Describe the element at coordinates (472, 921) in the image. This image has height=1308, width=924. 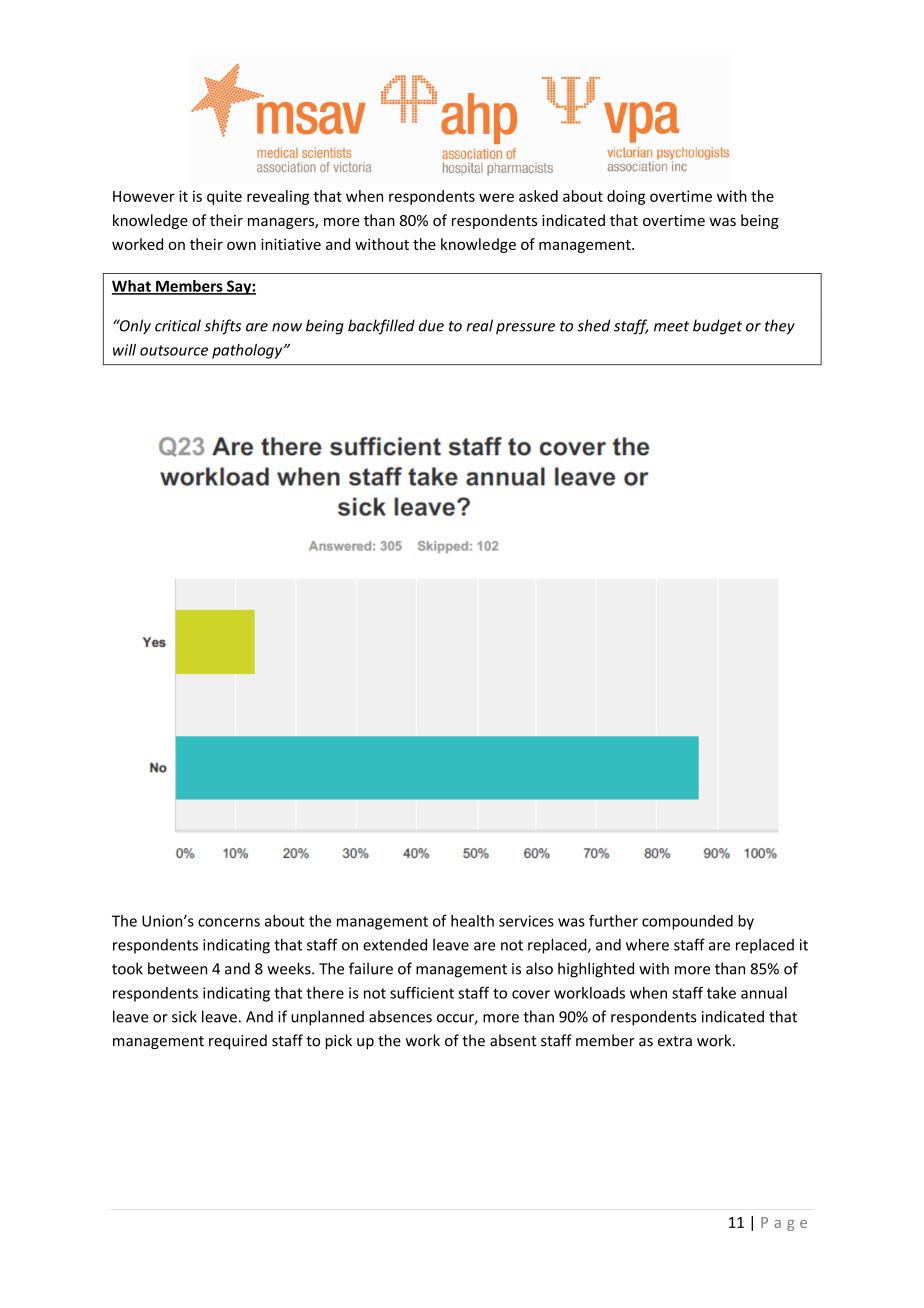
I see `health` at that location.
